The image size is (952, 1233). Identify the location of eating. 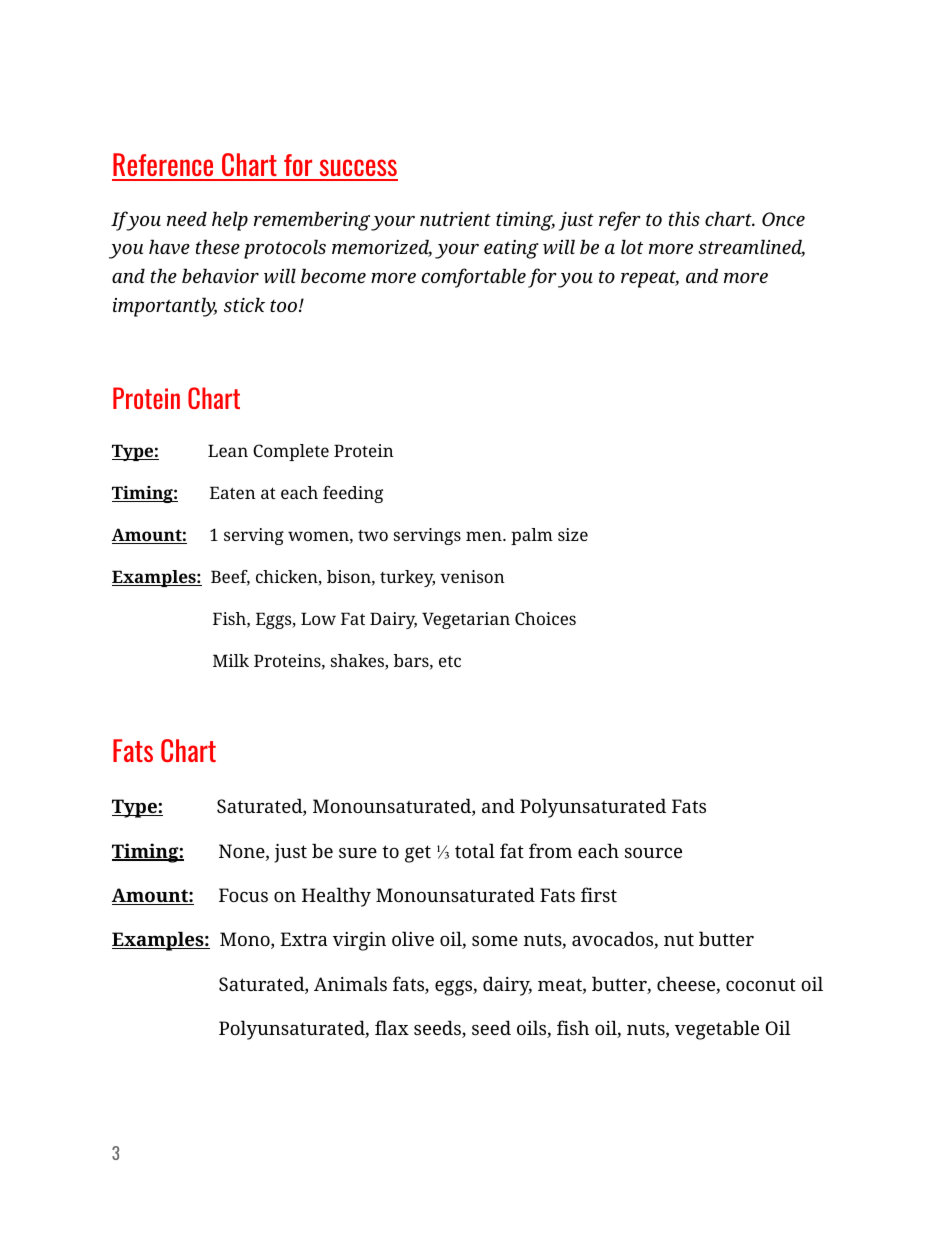
(511, 249).
